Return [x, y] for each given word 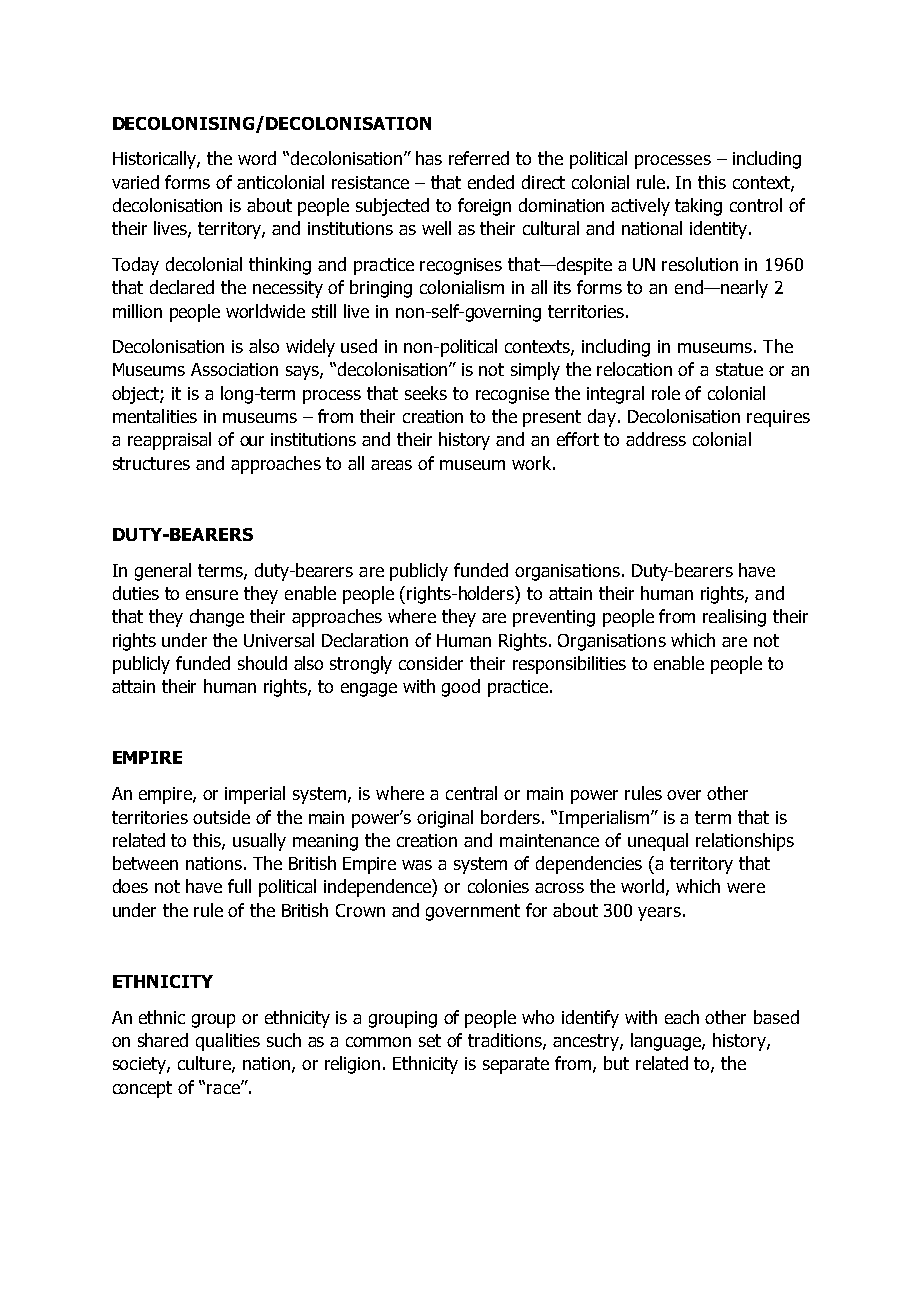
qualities [228, 1042]
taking [698, 207]
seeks [426, 393]
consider [431, 663]
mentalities [155, 416]
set [430, 1040]
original [445, 819]
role [666, 393]
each [682, 1017]
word [257, 158]
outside [221, 817]
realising [734, 618]
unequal [658, 842]
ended [491, 182]
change [217, 618]
